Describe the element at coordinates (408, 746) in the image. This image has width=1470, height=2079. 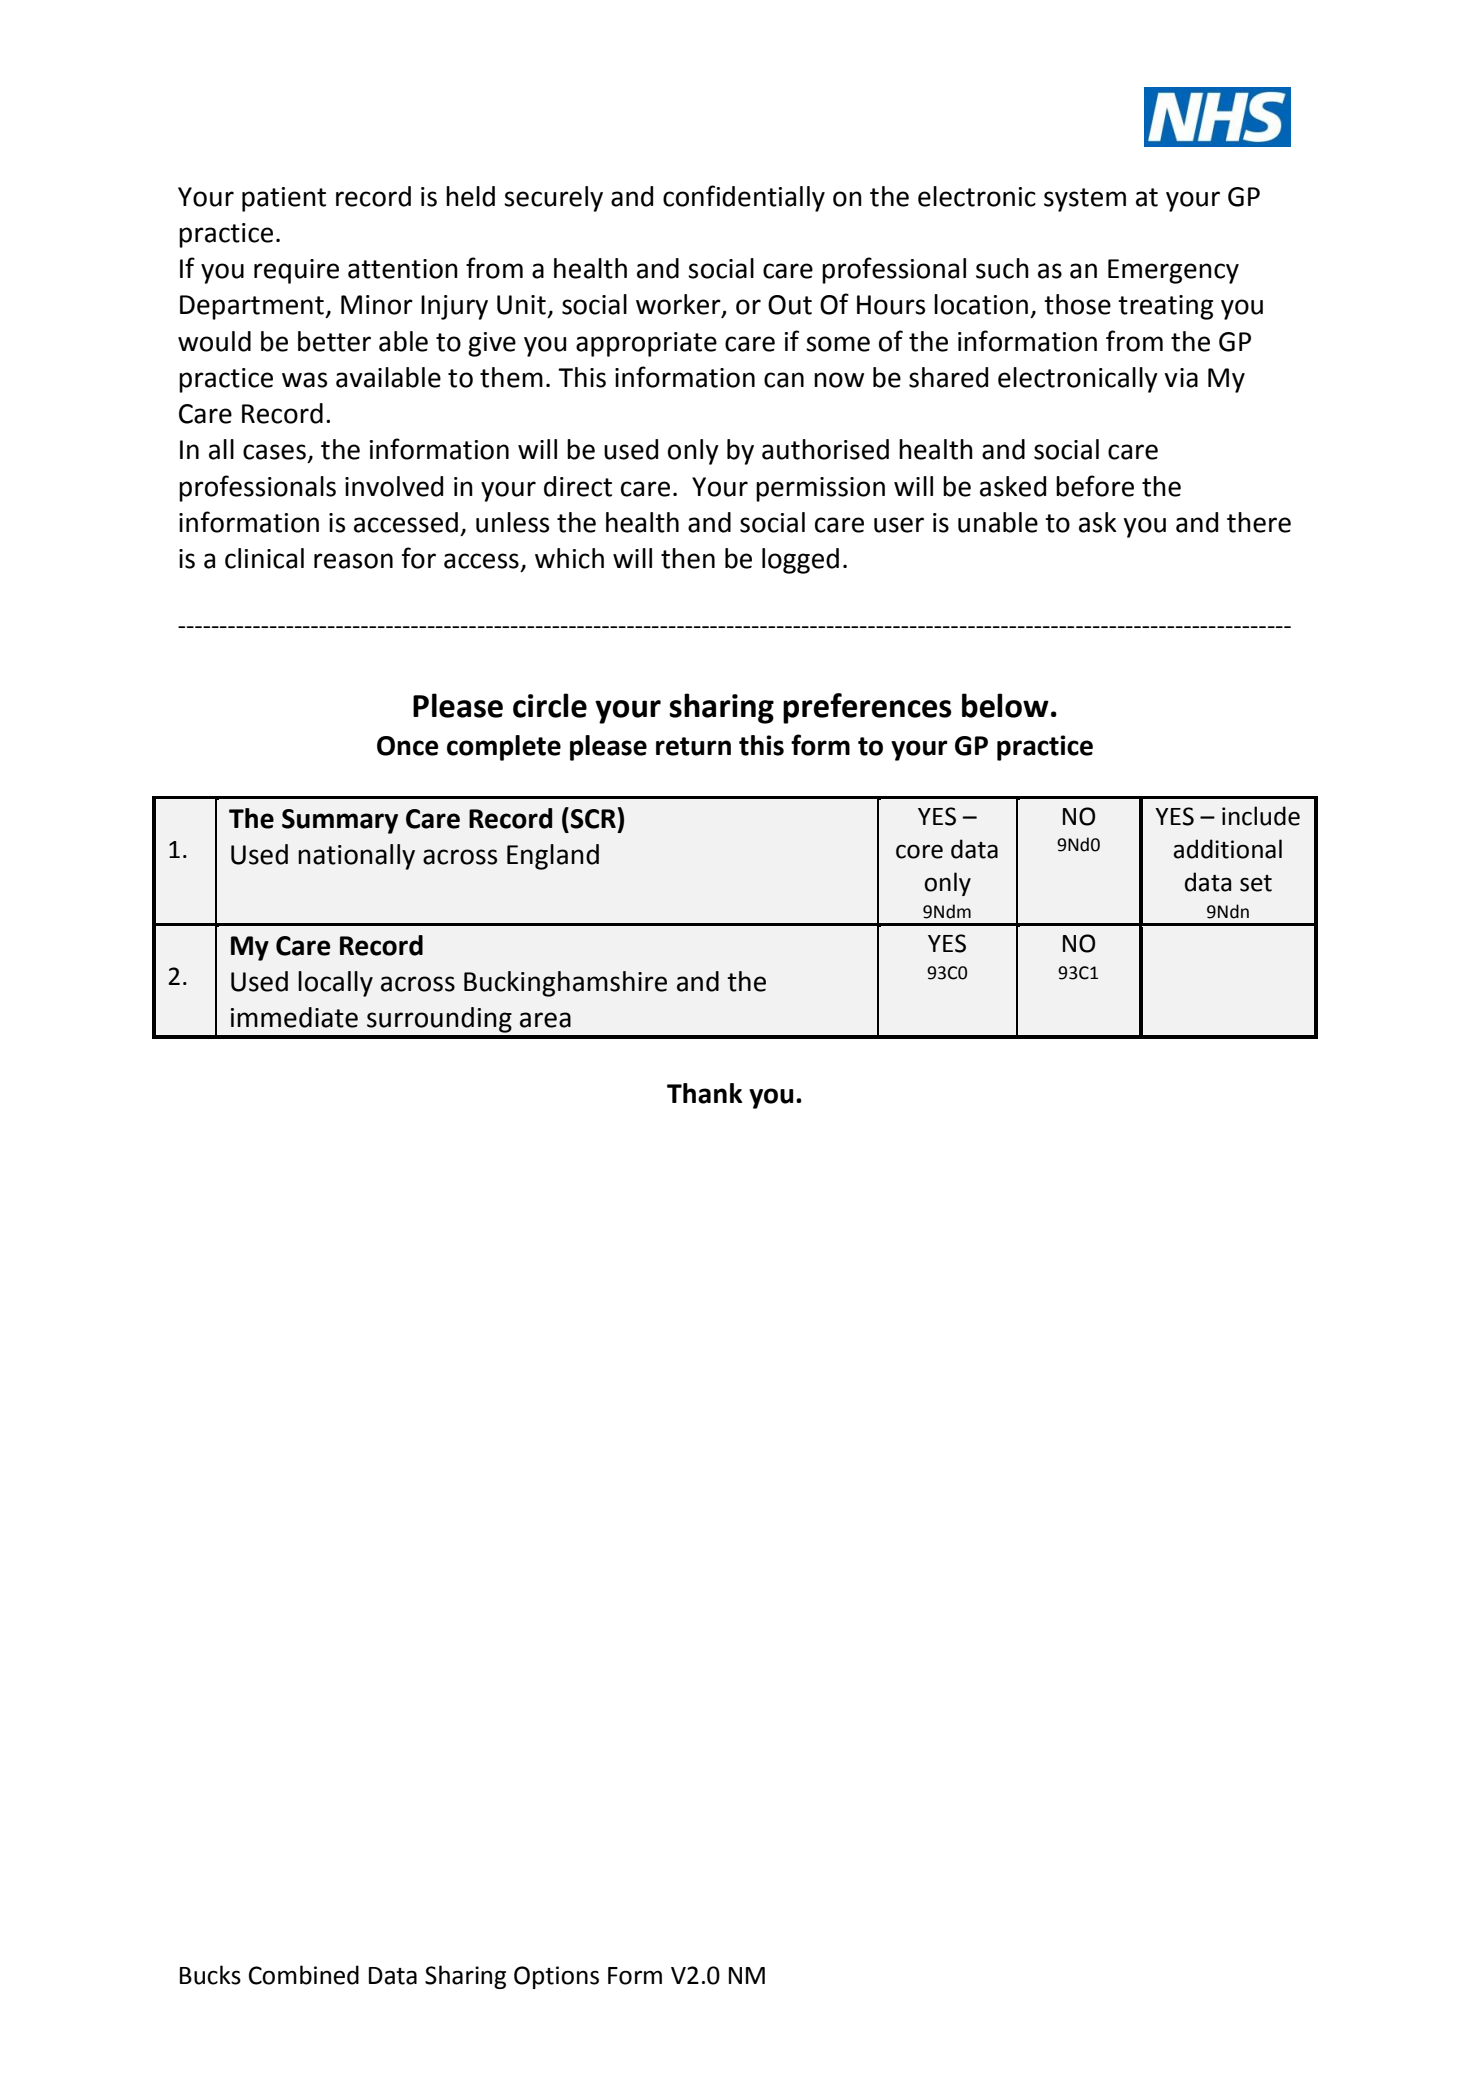
I see `Once` at that location.
